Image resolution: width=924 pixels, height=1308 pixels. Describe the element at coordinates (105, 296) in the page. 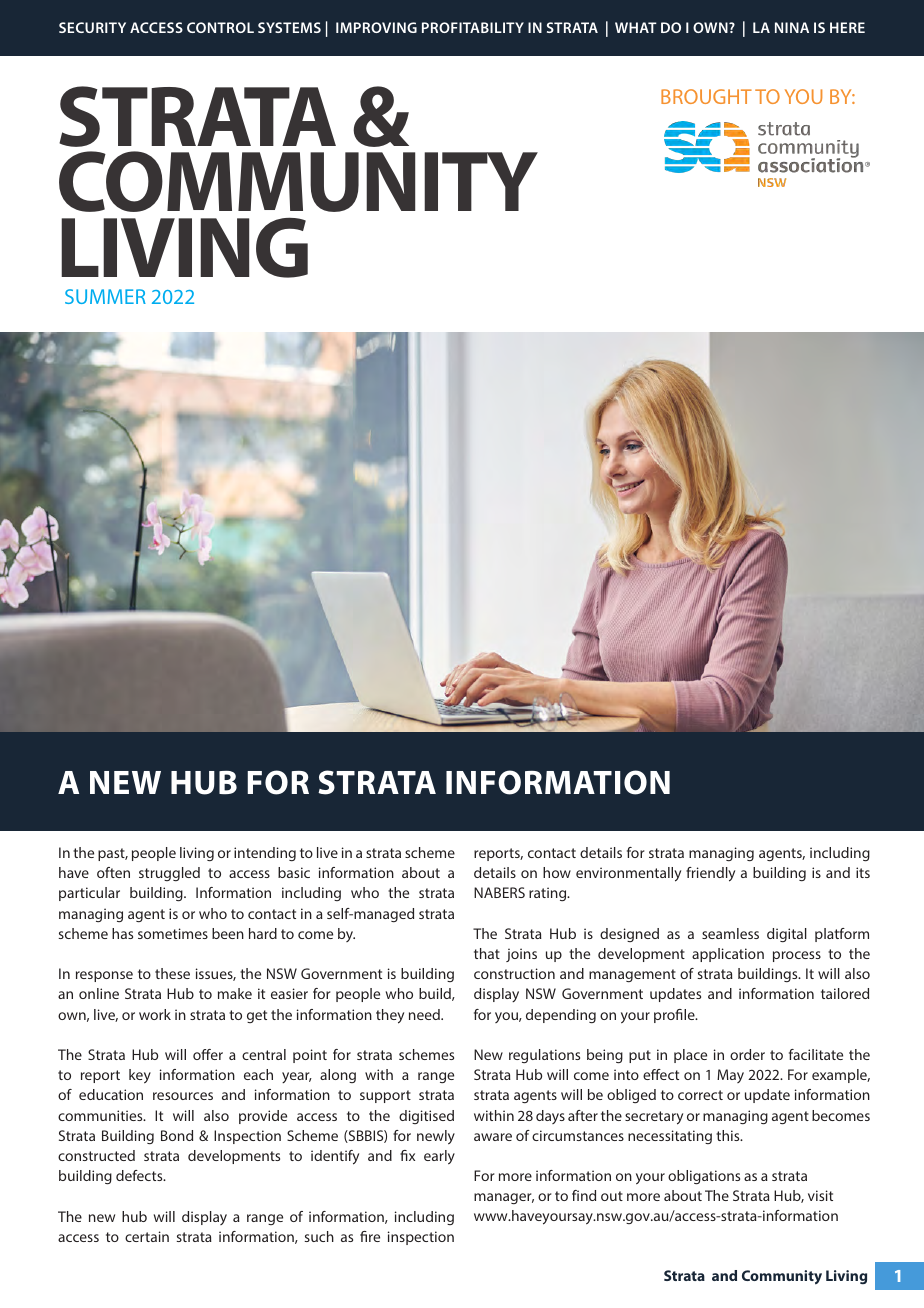

I see `SUMMER` at that location.
